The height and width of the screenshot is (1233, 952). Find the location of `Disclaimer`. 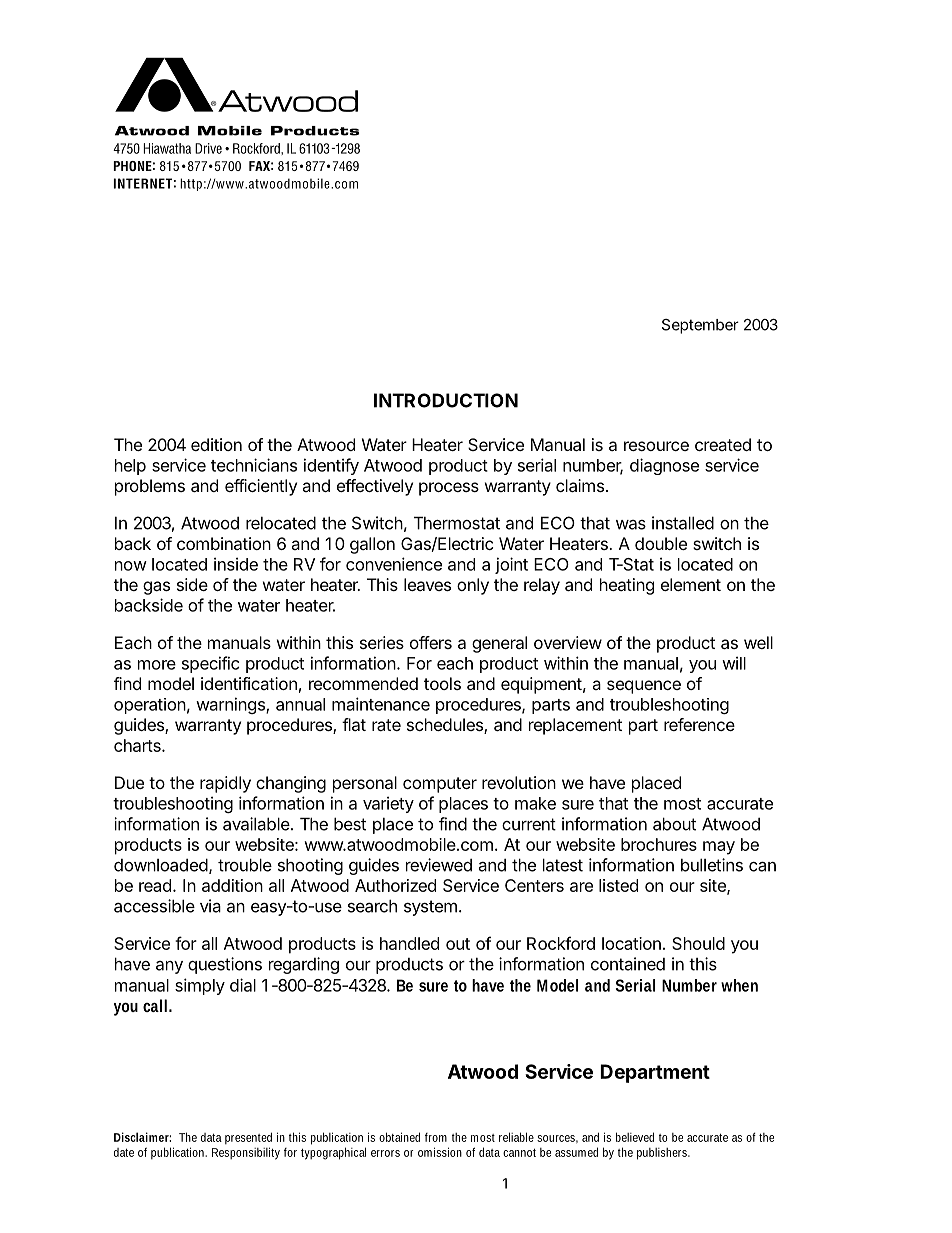

Disclaimer is located at coordinates (142, 1137).
